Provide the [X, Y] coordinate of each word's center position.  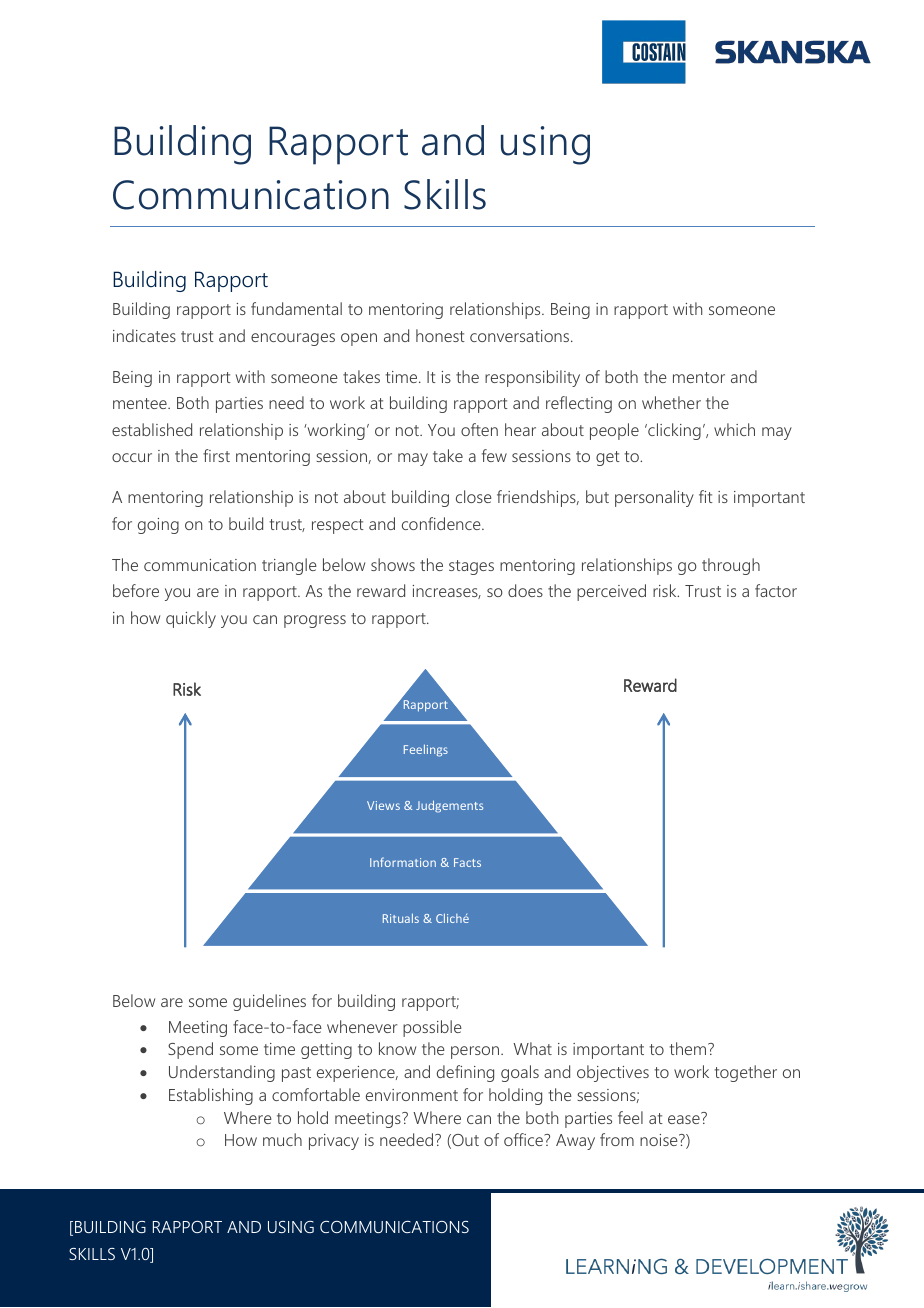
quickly [191, 619]
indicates [144, 335]
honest [440, 335]
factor [776, 590]
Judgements [449, 806]
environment [412, 1095]
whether [671, 402]
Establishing [211, 1096]
